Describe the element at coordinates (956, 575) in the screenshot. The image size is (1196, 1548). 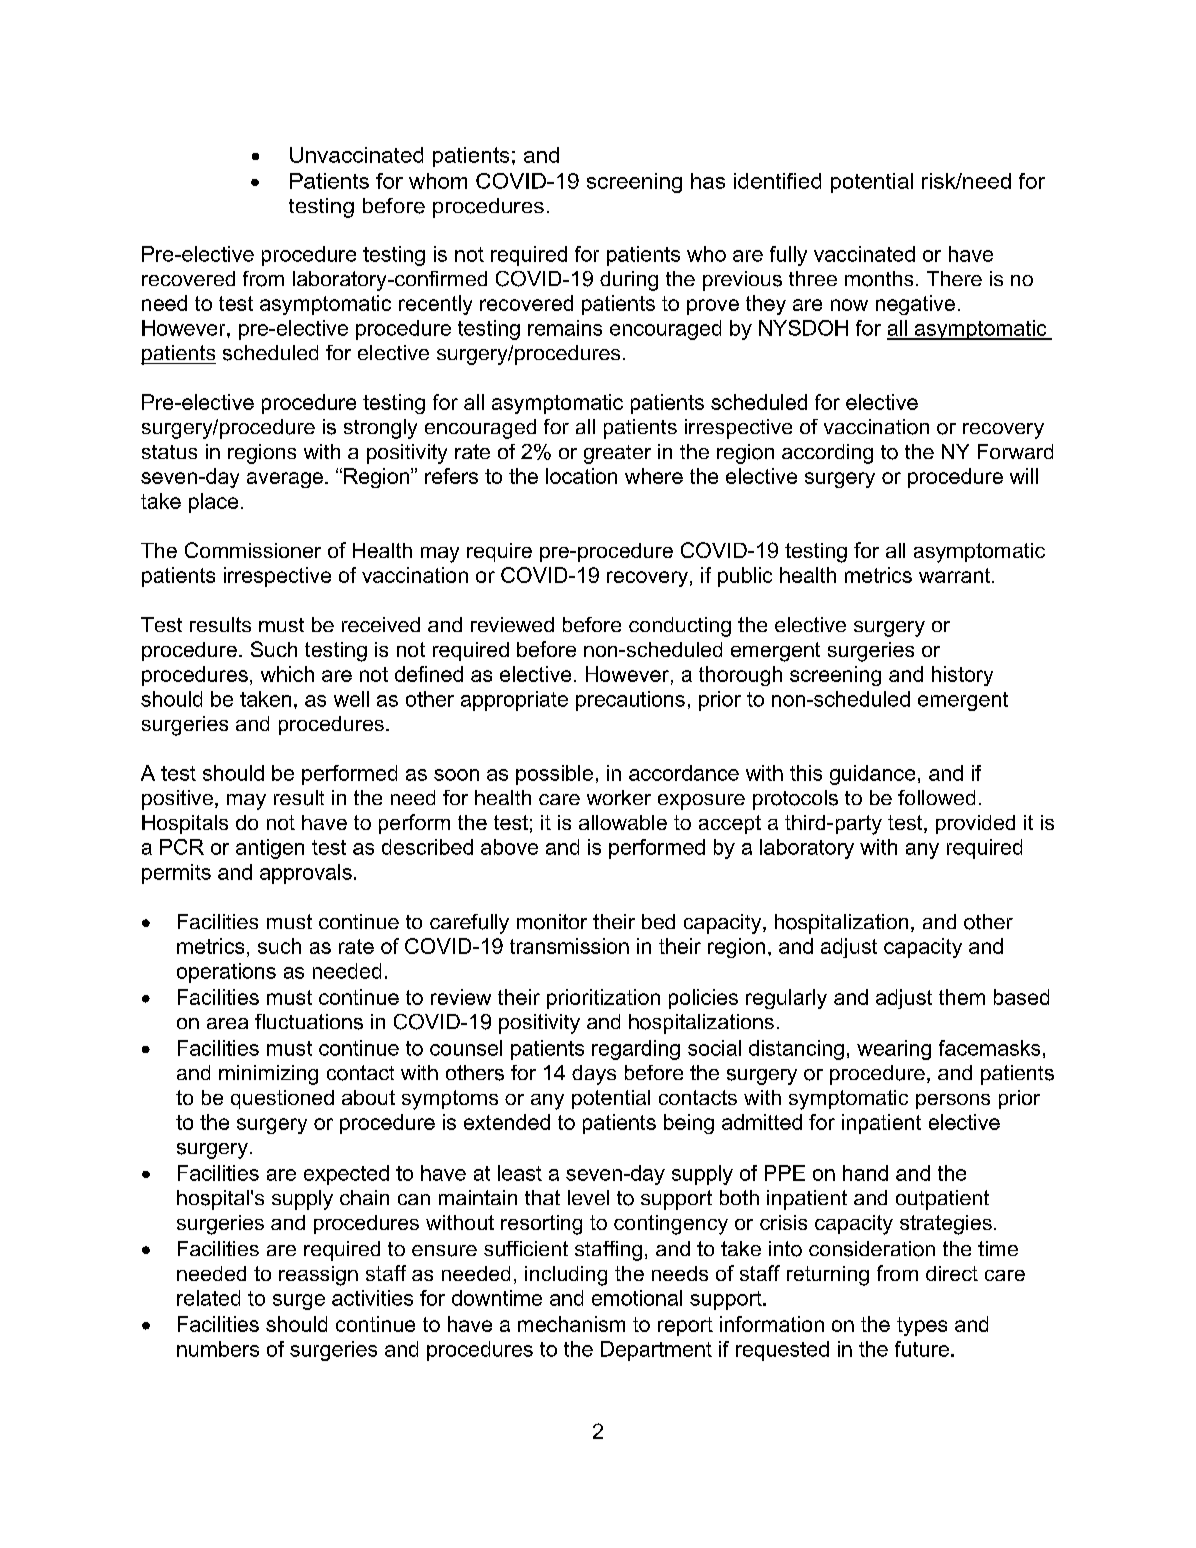
I see `warrant` at that location.
